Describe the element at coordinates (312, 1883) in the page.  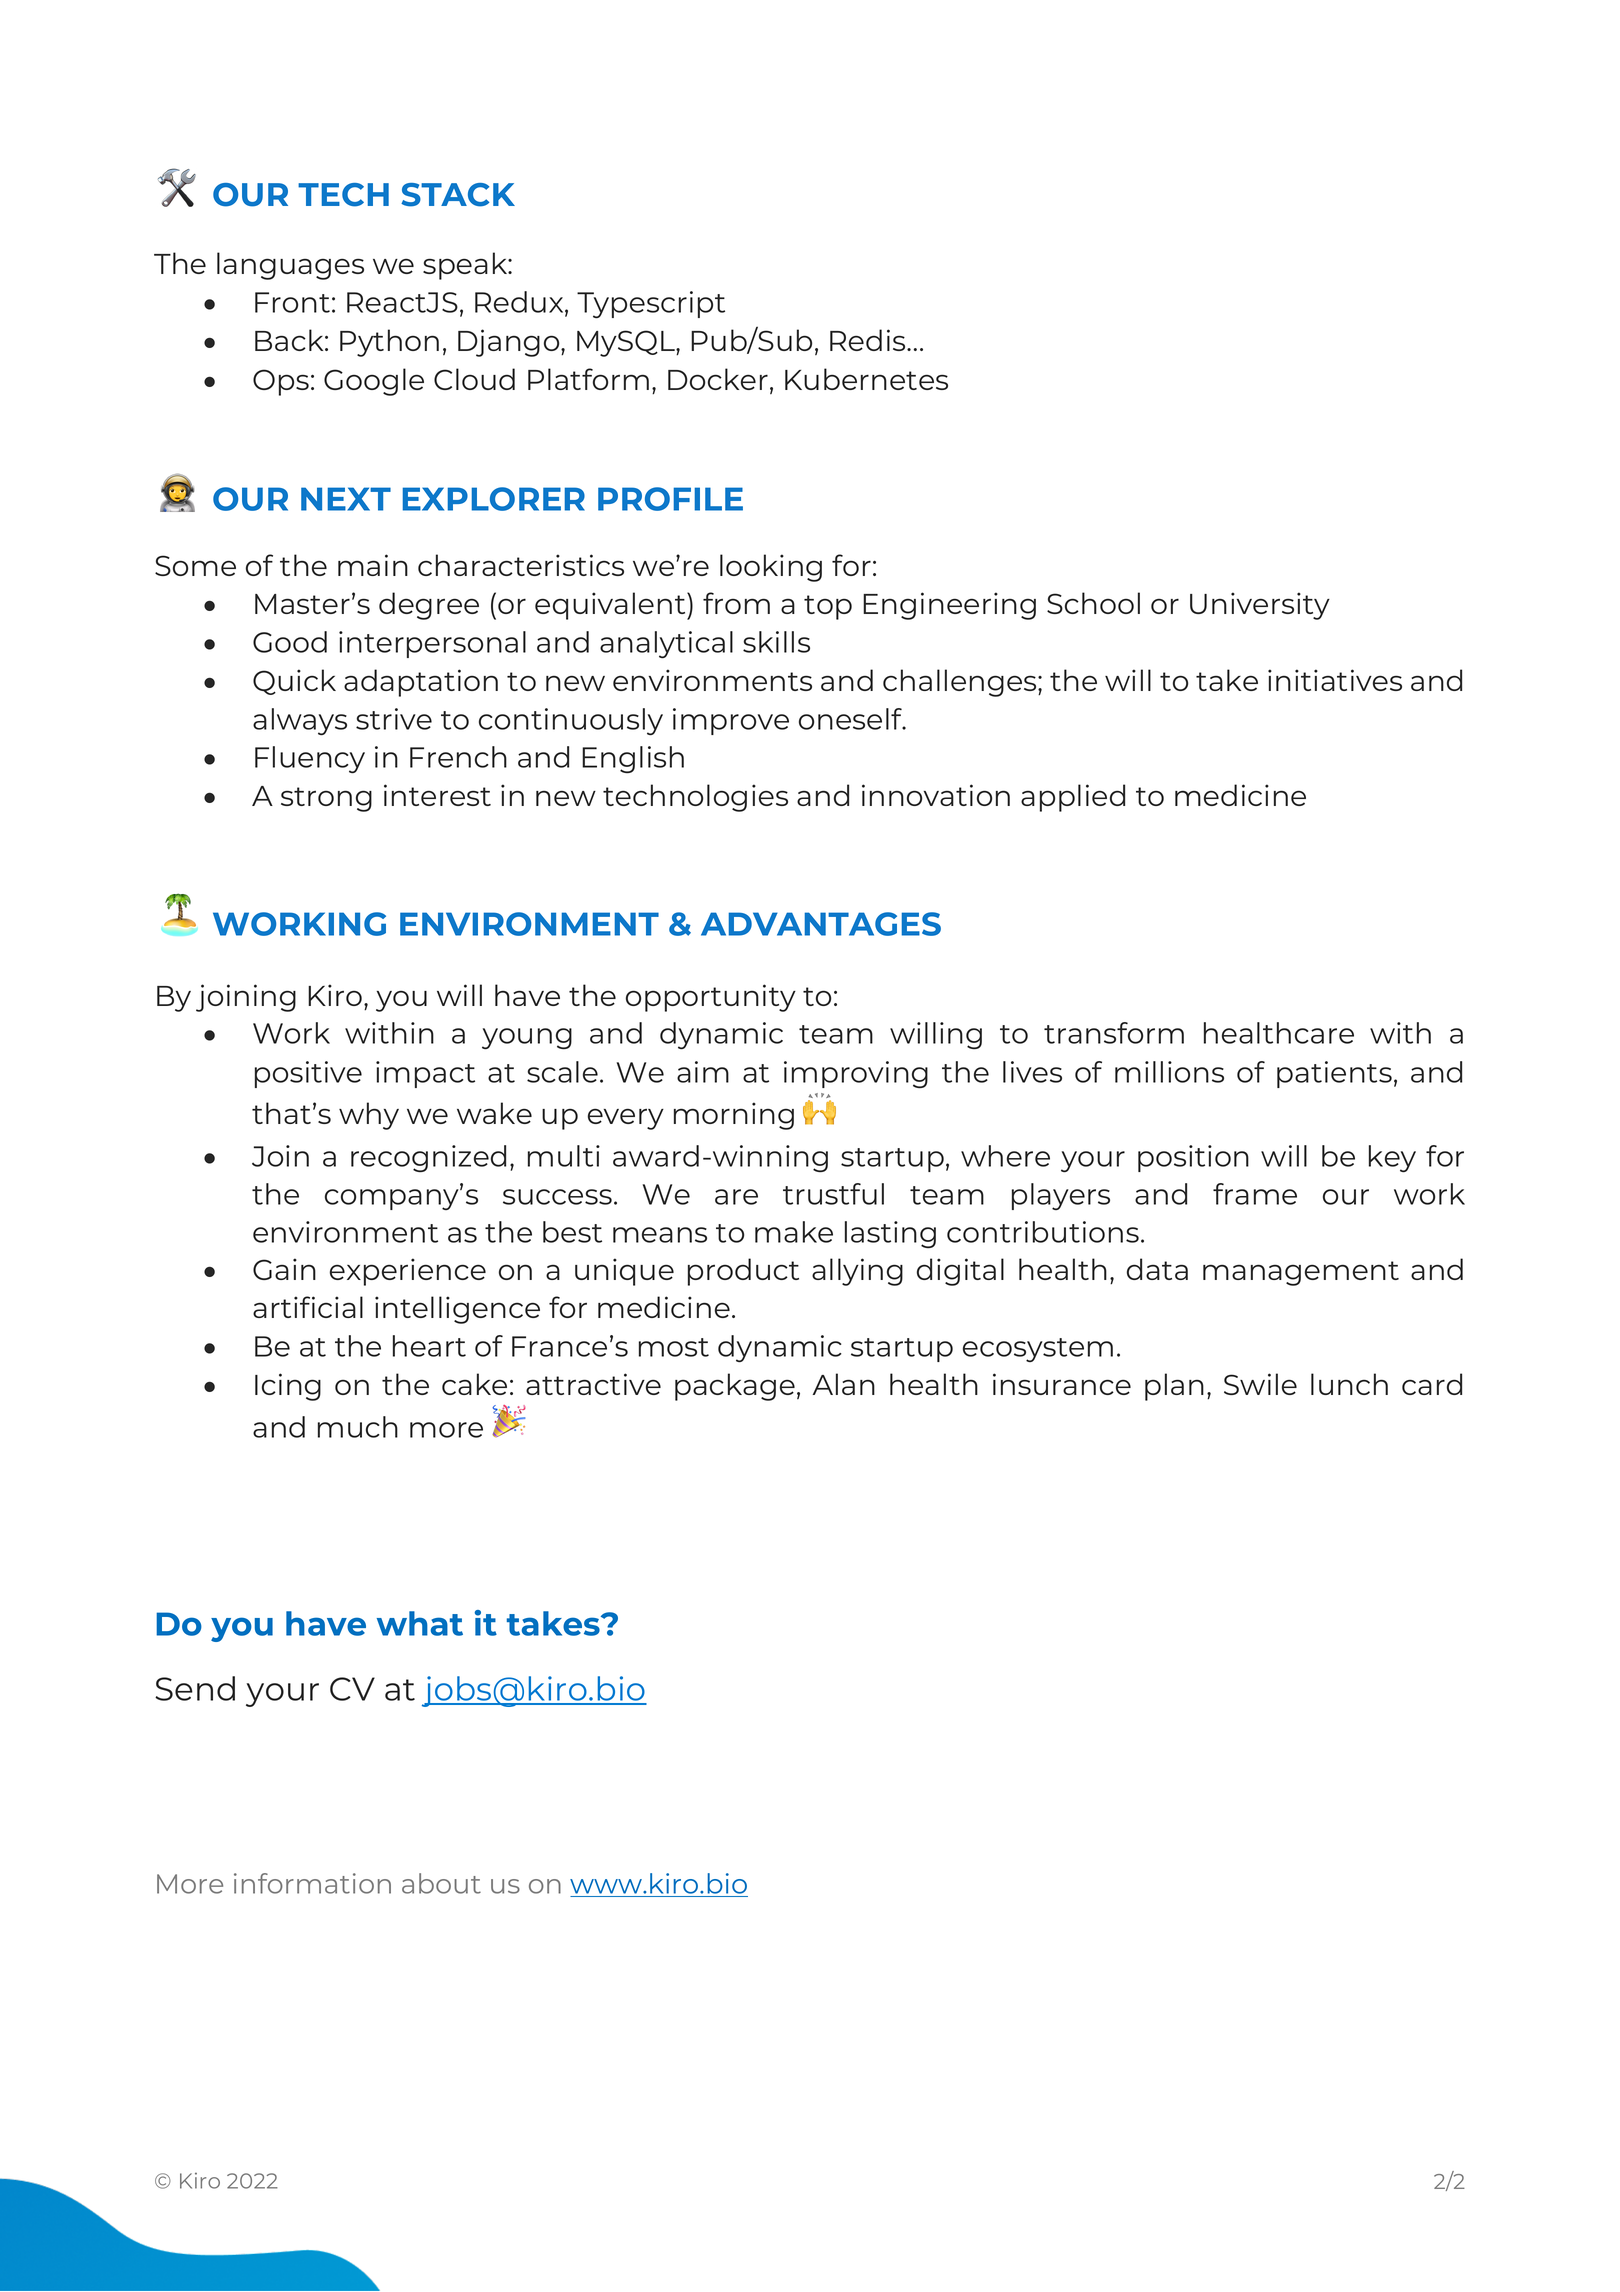
I see `information` at that location.
